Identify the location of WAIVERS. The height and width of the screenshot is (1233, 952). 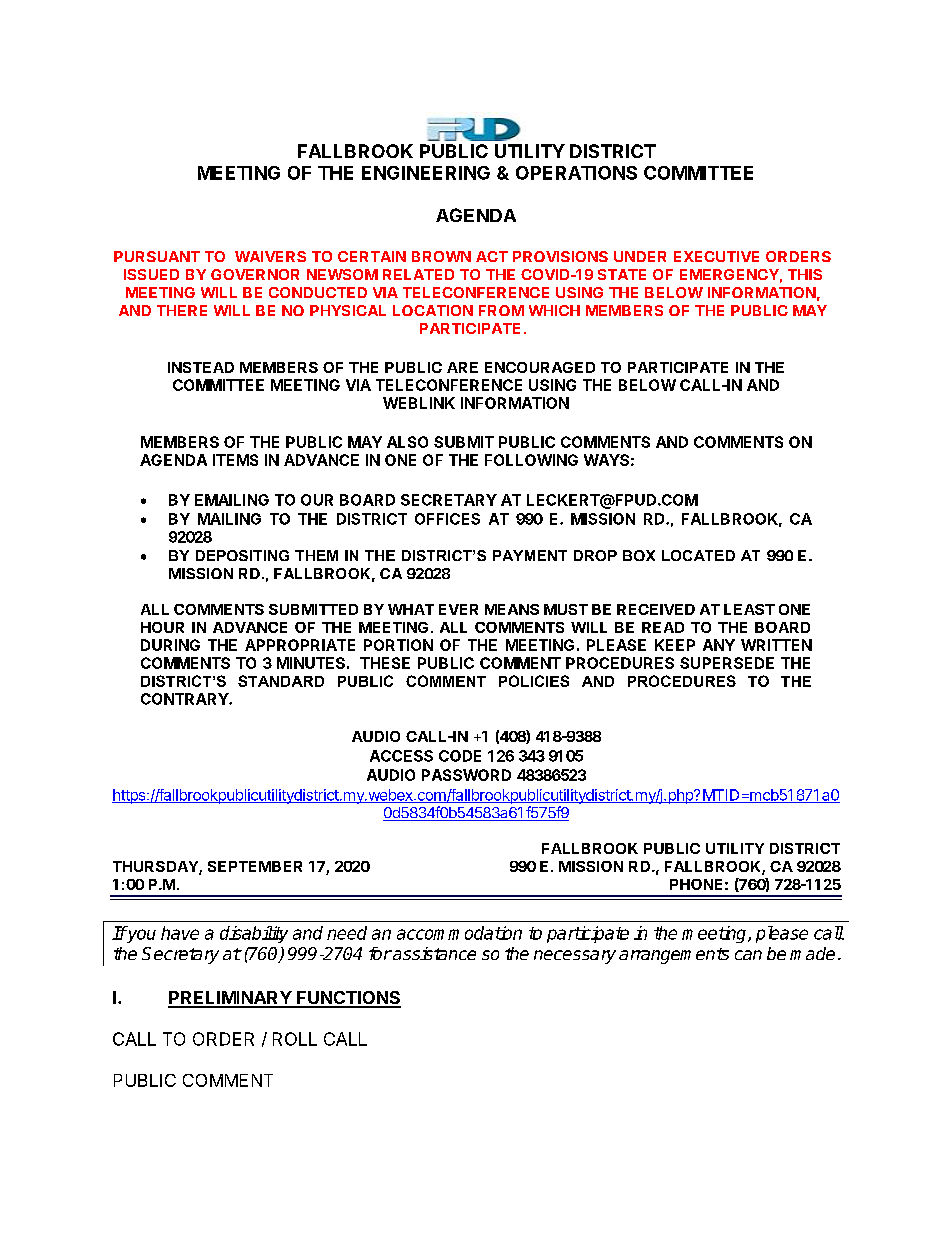
(270, 256).
